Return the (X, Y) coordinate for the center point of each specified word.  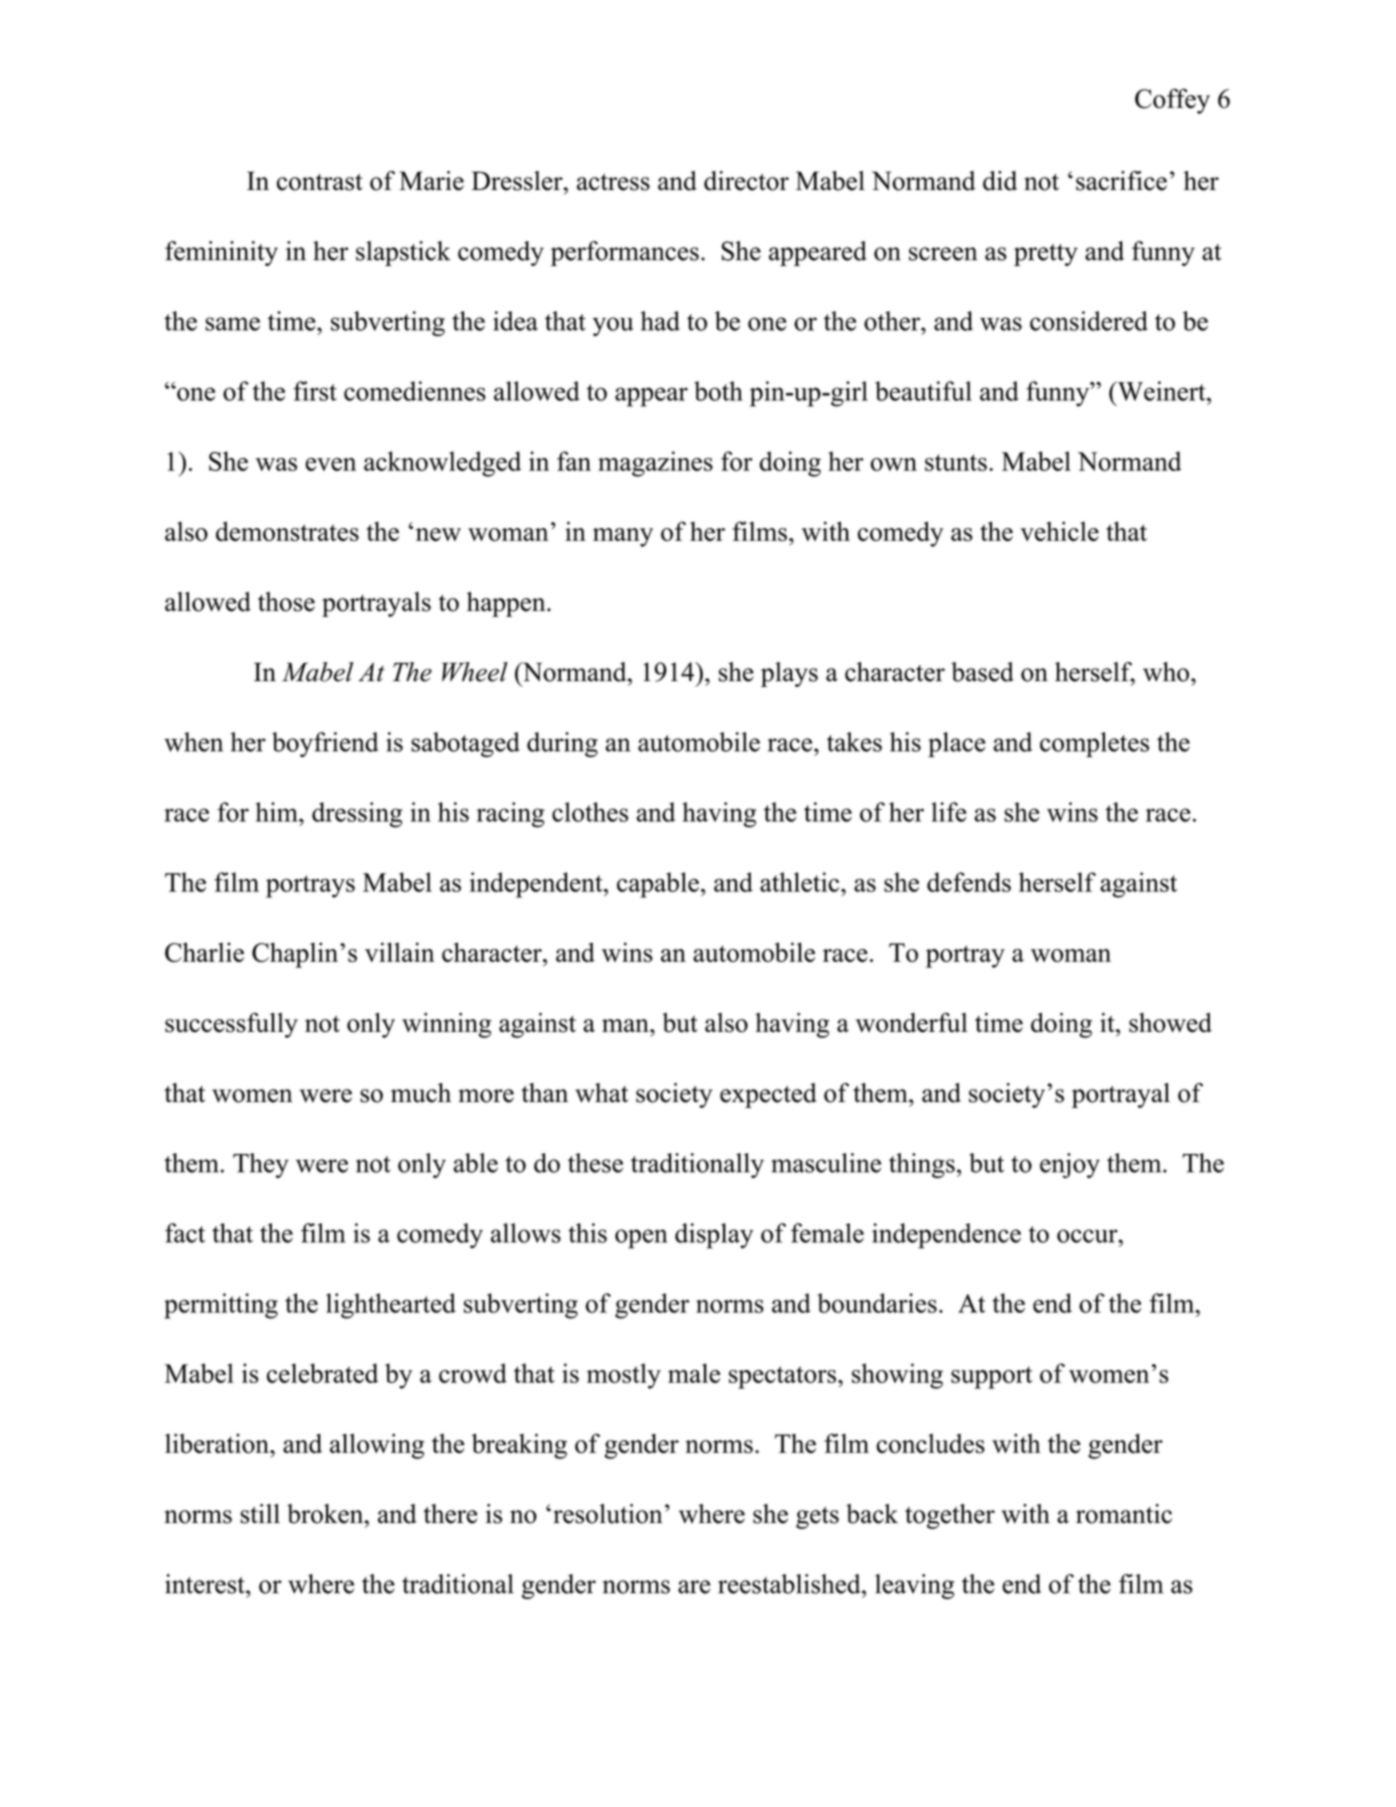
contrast (320, 182)
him (278, 812)
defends (969, 882)
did (1000, 181)
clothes (590, 812)
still (260, 1514)
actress (613, 182)
